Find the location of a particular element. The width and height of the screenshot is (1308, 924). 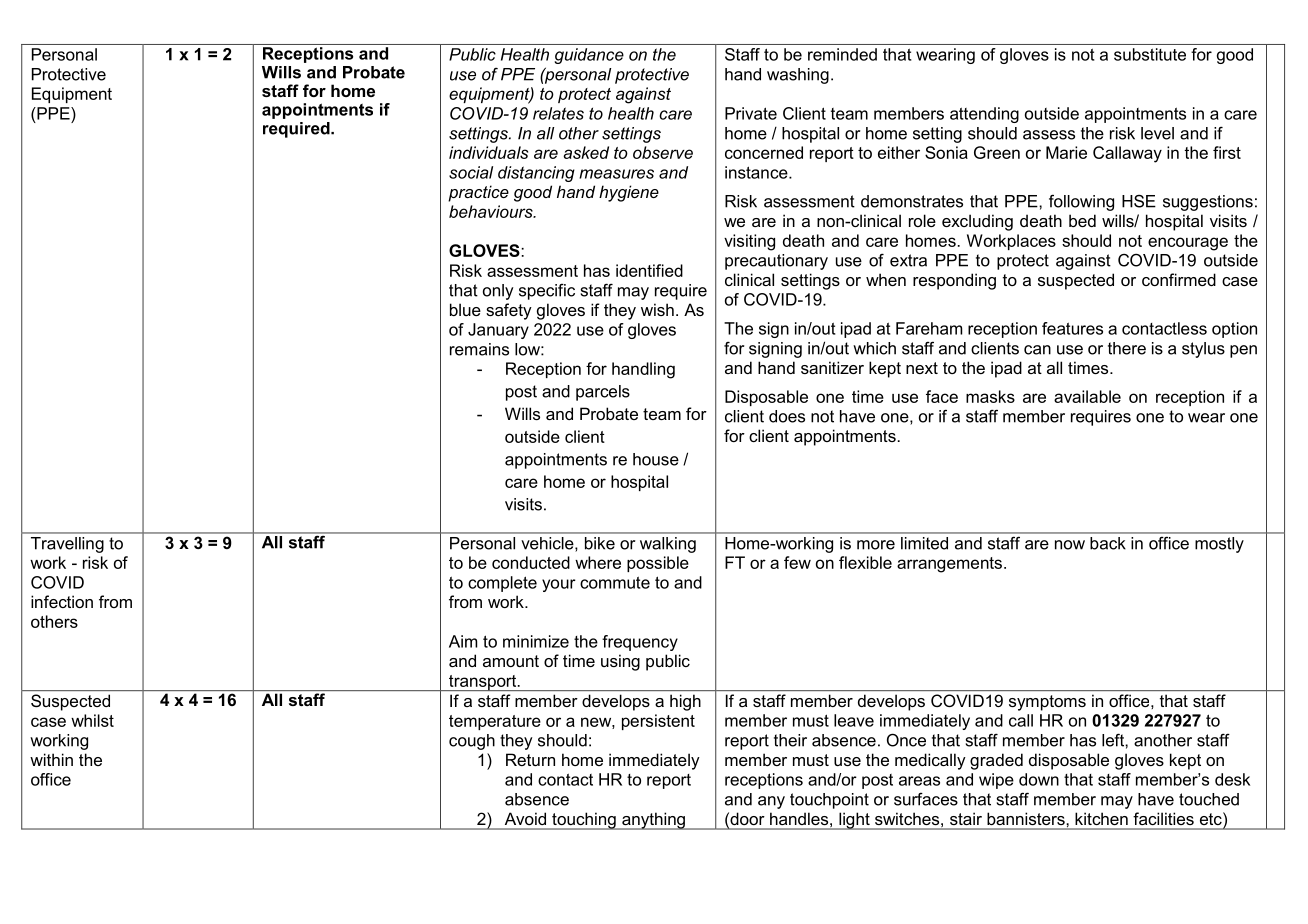

infection is located at coordinates (62, 601).
